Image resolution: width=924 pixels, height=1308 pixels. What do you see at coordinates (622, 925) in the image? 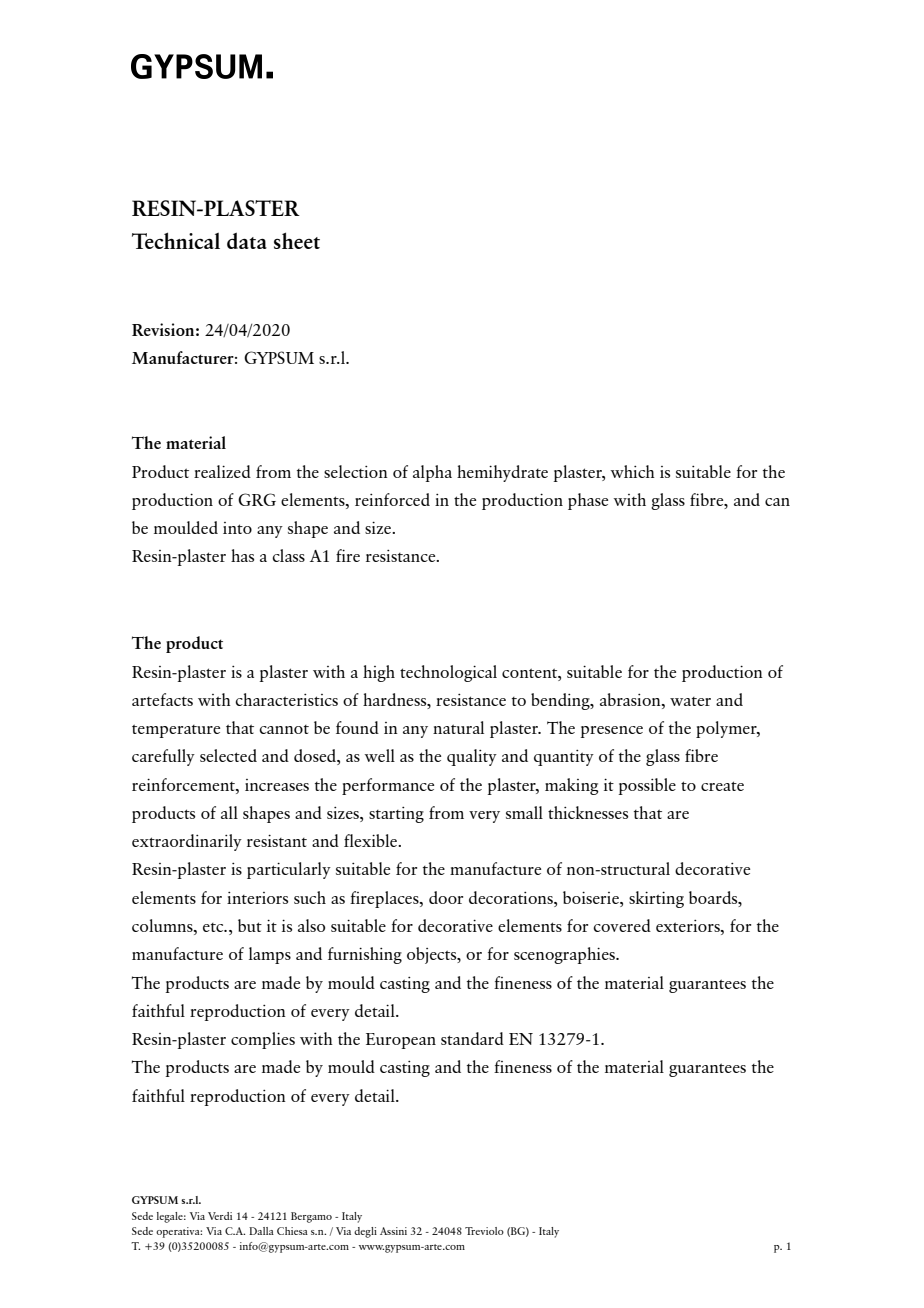
I see `covered` at bounding box center [622, 925].
